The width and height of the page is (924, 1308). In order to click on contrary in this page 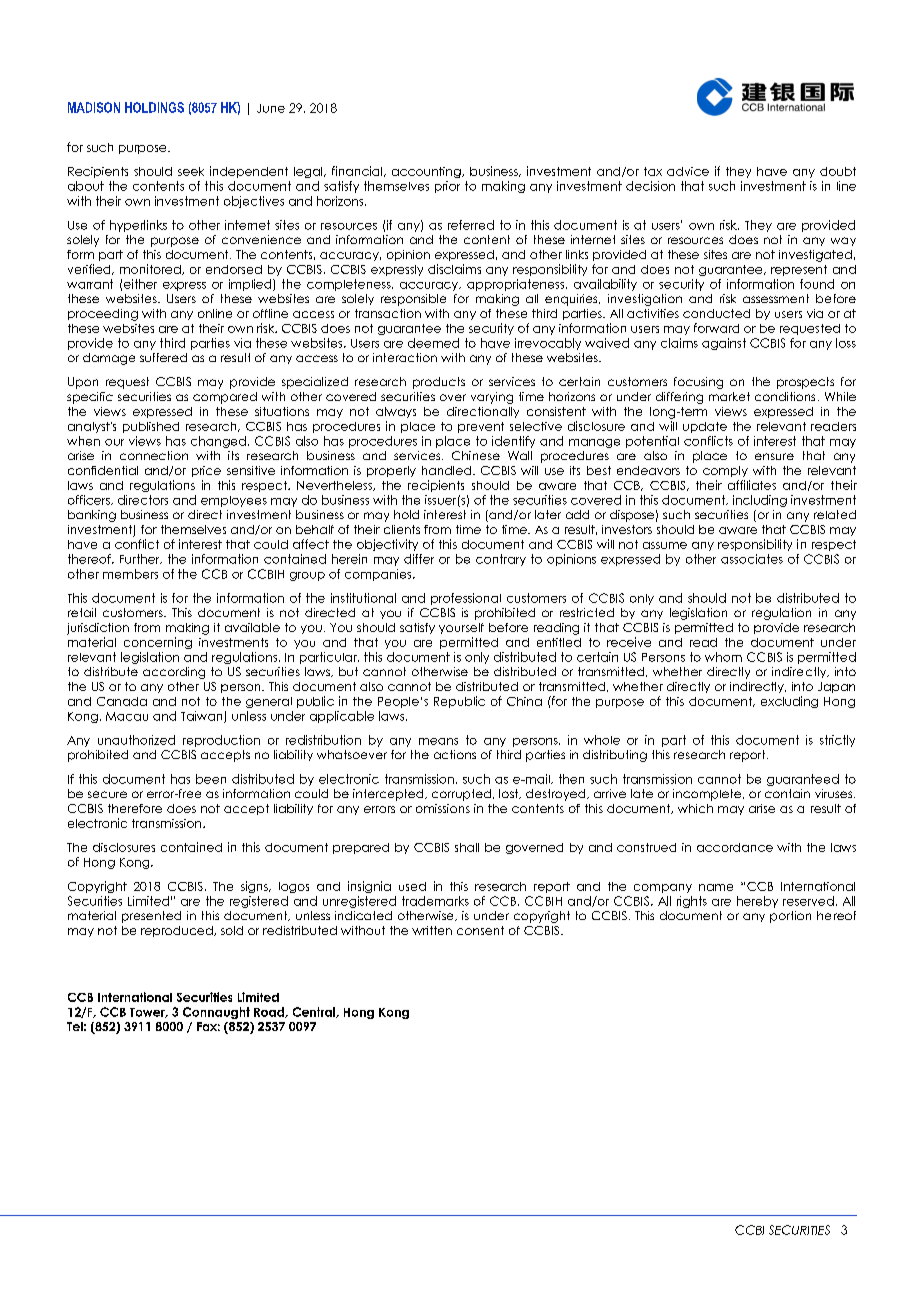, I will do `click(501, 560)`.
